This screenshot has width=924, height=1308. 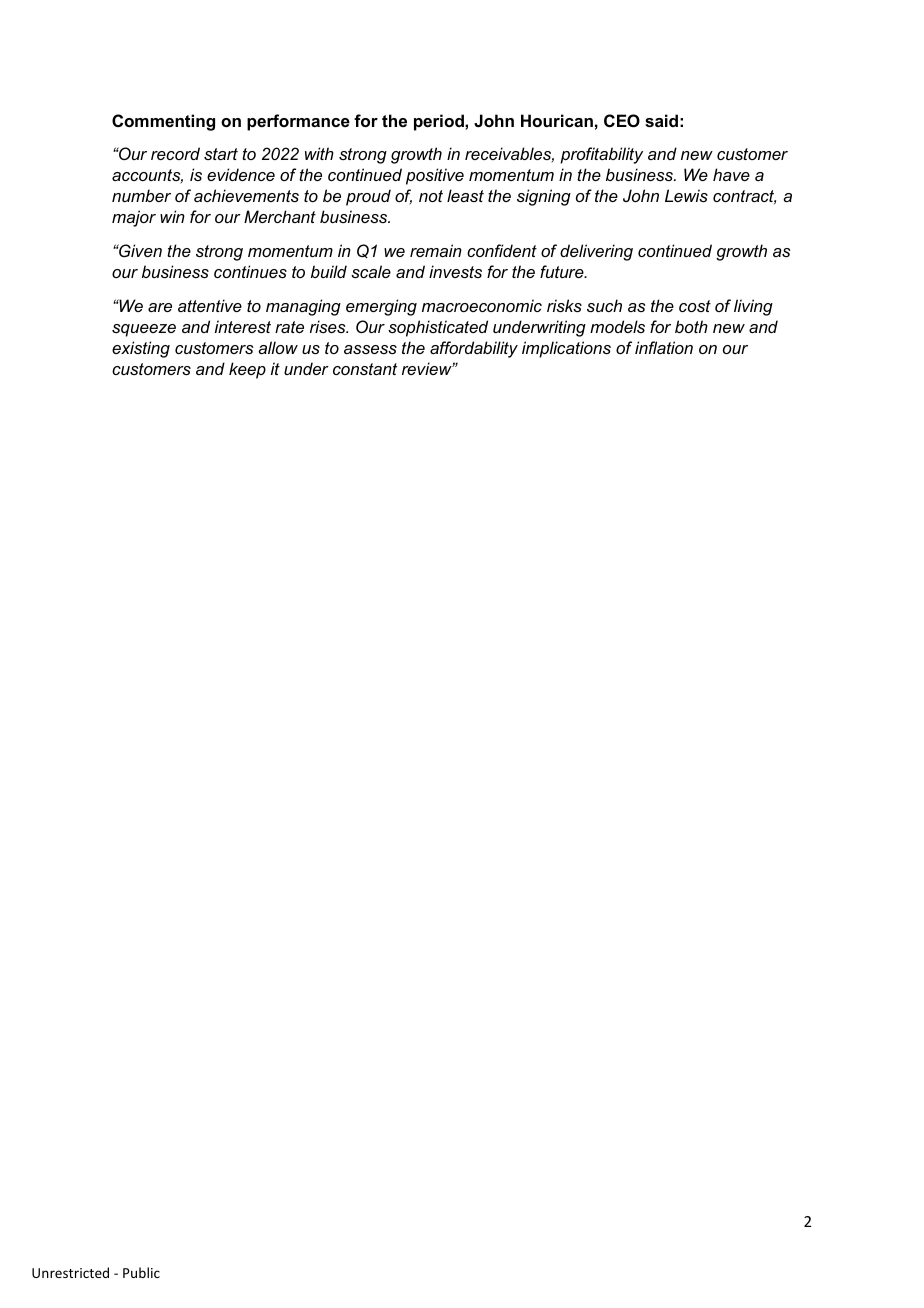 What do you see at coordinates (247, 370) in the screenshot?
I see `keep` at bounding box center [247, 370].
